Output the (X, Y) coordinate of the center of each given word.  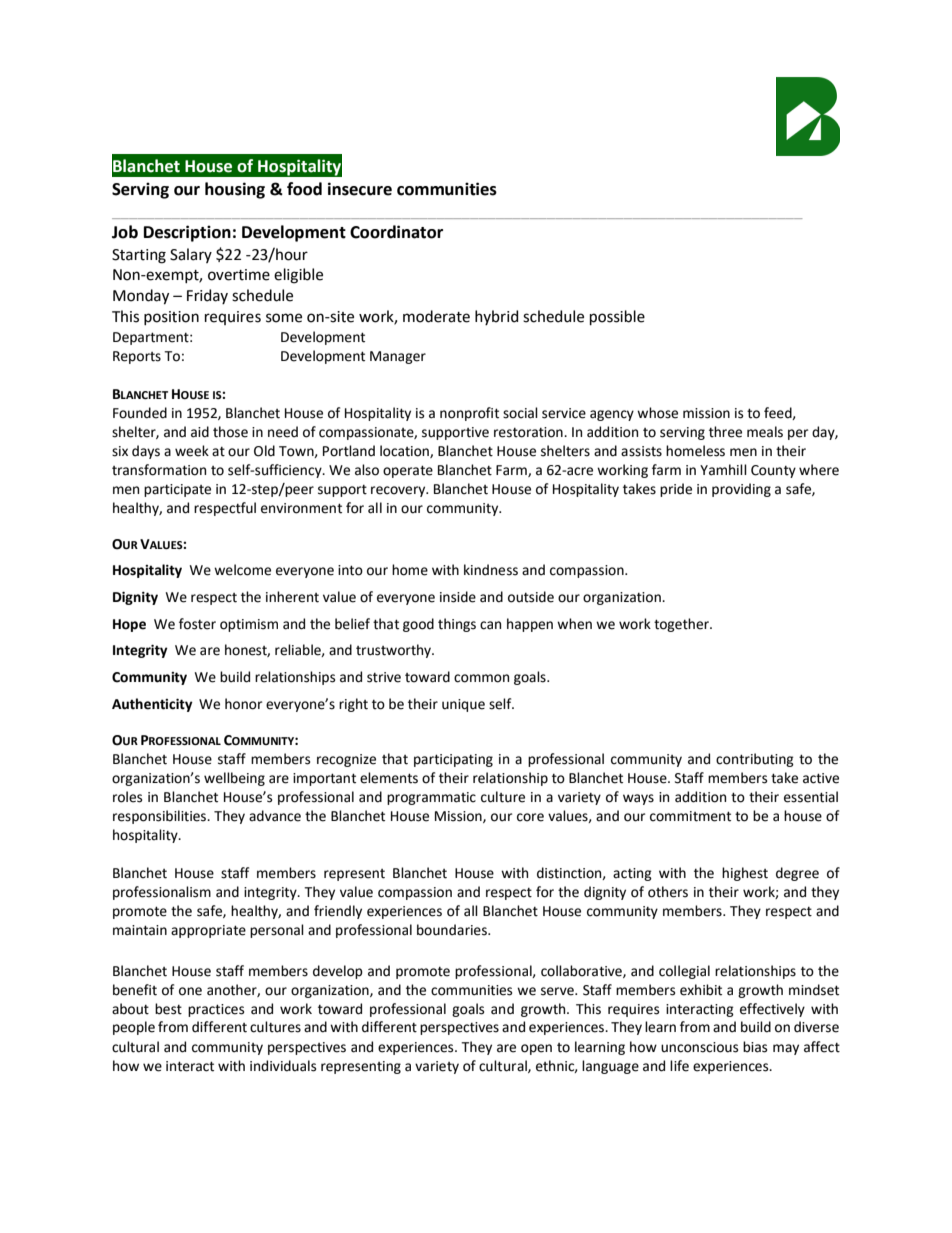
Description (187, 233)
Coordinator (396, 232)
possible (617, 317)
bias (755, 1047)
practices (216, 1010)
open (536, 1049)
